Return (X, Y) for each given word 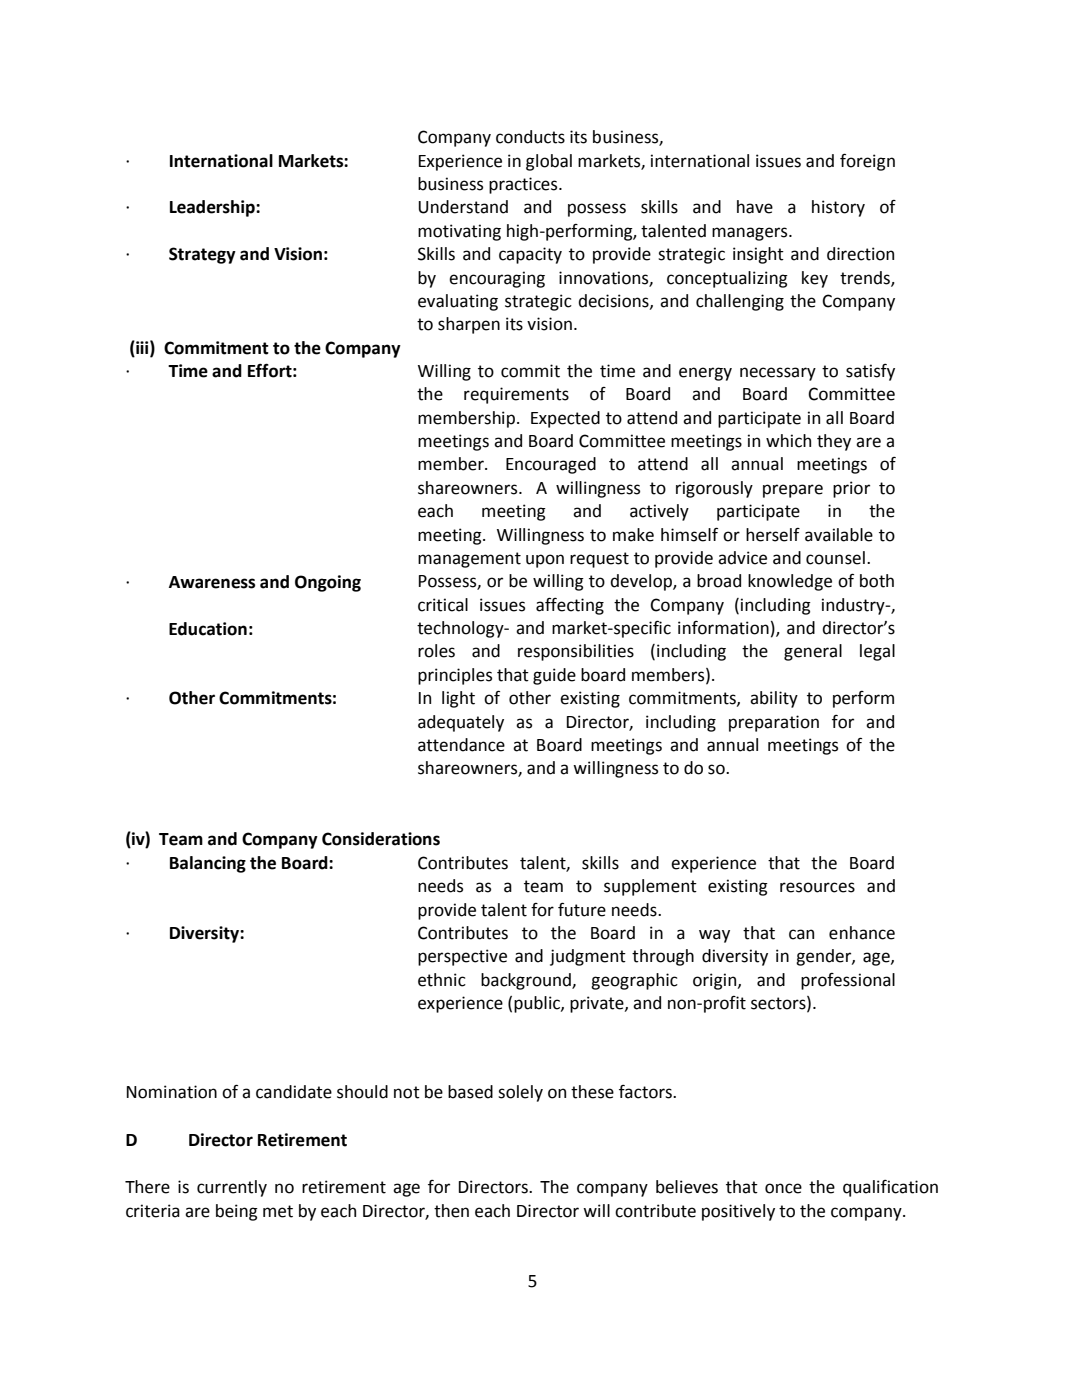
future (582, 909)
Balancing (208, 864)
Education (208, 629)
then (451, 1211)
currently (232, 1188)
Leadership (213, 208)
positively (738, 1212)
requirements (516, 395)
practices (524, 185)
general (813, 652)
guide (554, 676)
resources (817, 887)
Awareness (212, 582)
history (838, 208)
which (788, 441)
